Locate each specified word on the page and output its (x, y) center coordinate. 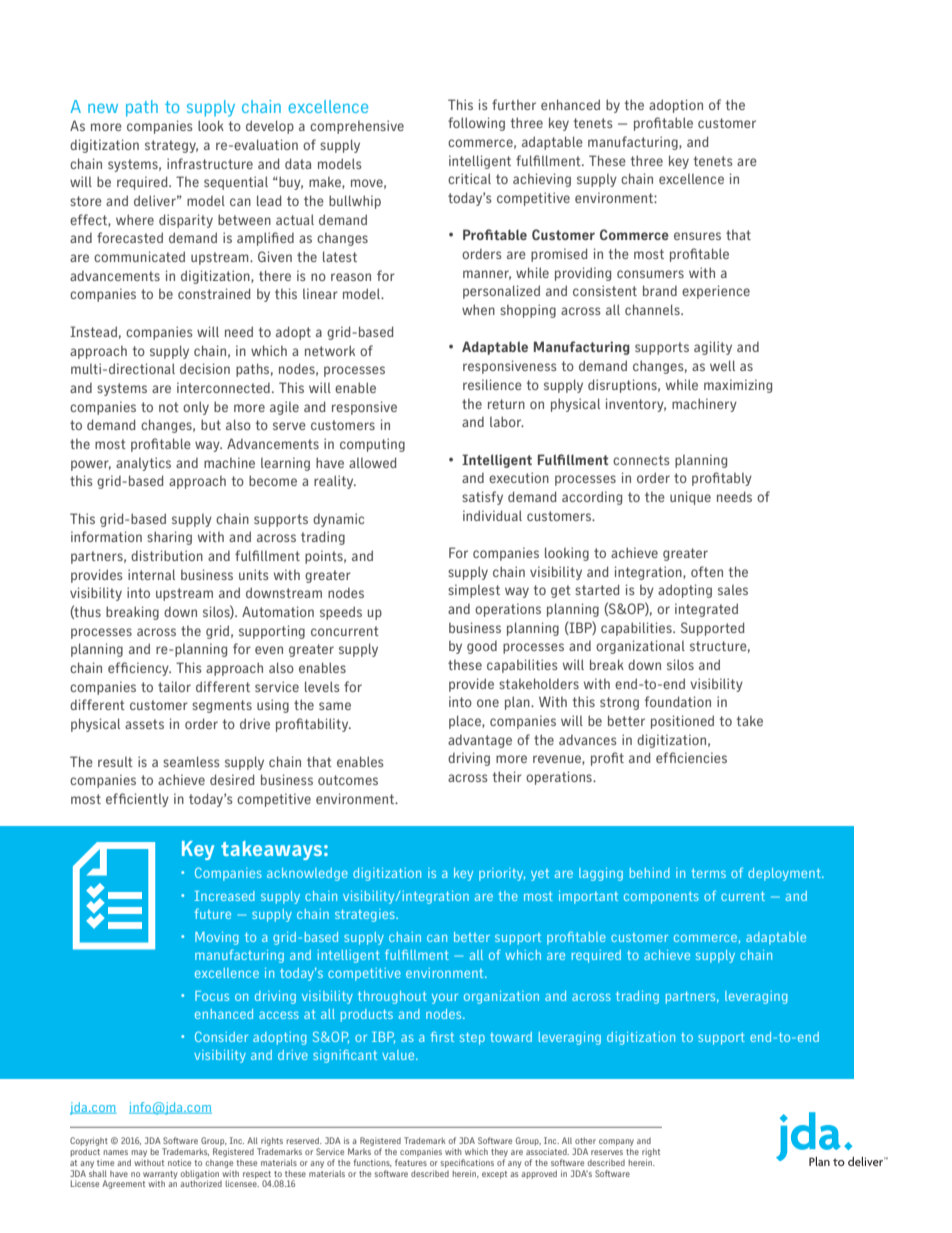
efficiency (139, 669)
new (103, 108)
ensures (697, 236)
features (411, 1162)
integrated (706, 610)
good (482, 647)
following (476, 124)
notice (179, 1162)
